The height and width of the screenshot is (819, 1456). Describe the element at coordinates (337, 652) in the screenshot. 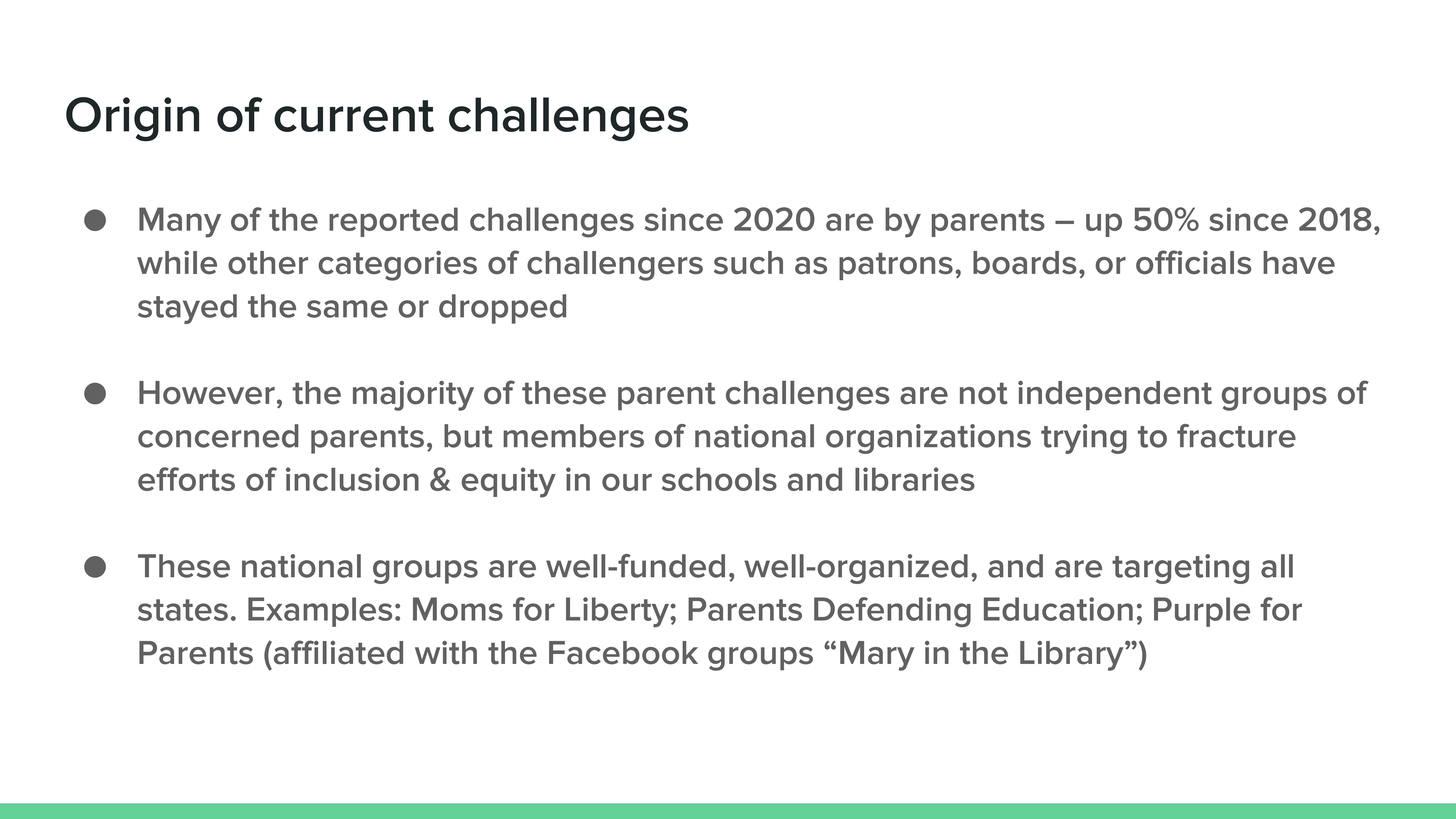

I see `affiliated` at that location.
